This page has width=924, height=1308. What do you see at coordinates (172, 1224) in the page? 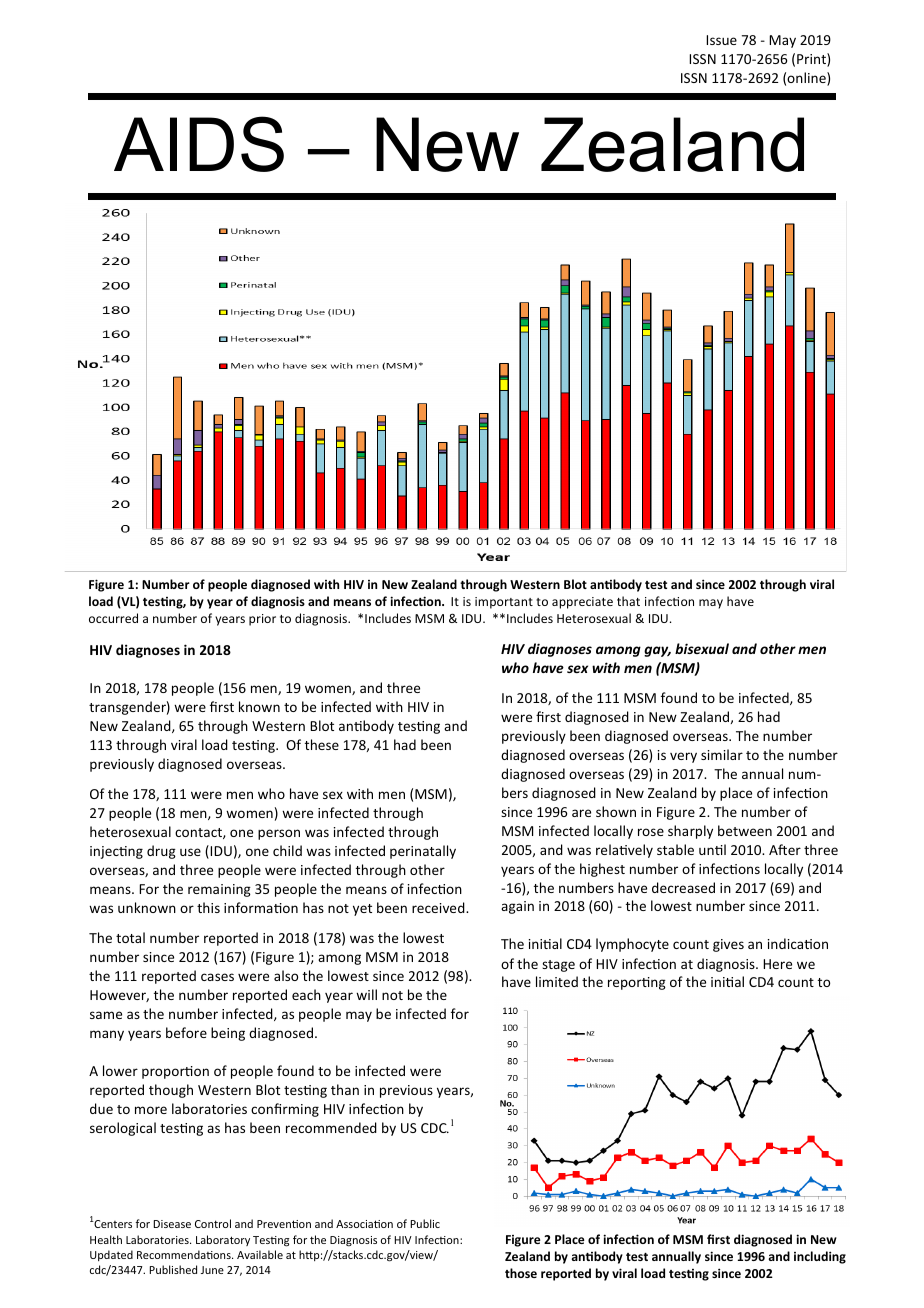
I see `Disease` at bounding box center [172, 1224].
